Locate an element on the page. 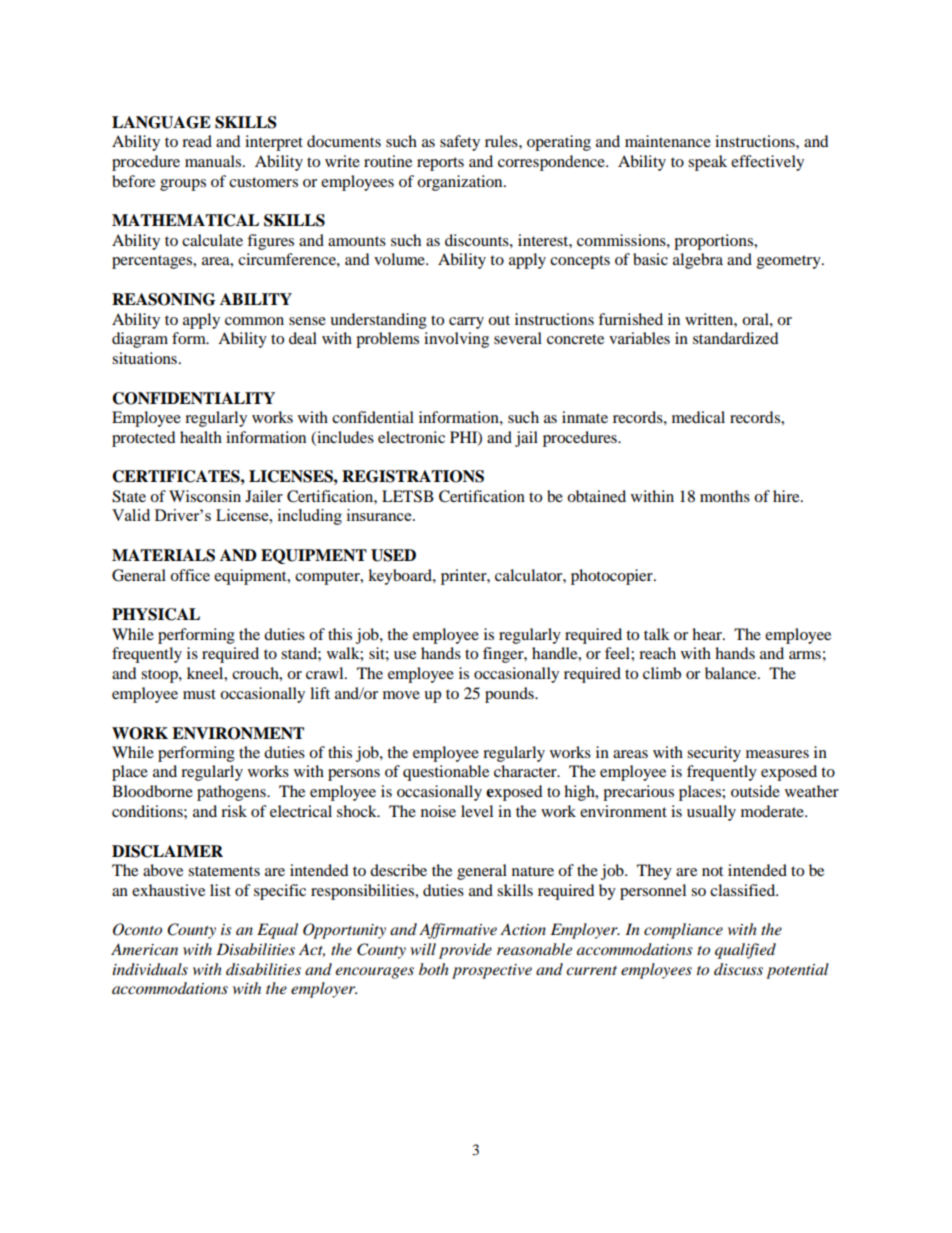 The height and width of the page is (1233, 952). speak is located at coordinates (707, 163).
